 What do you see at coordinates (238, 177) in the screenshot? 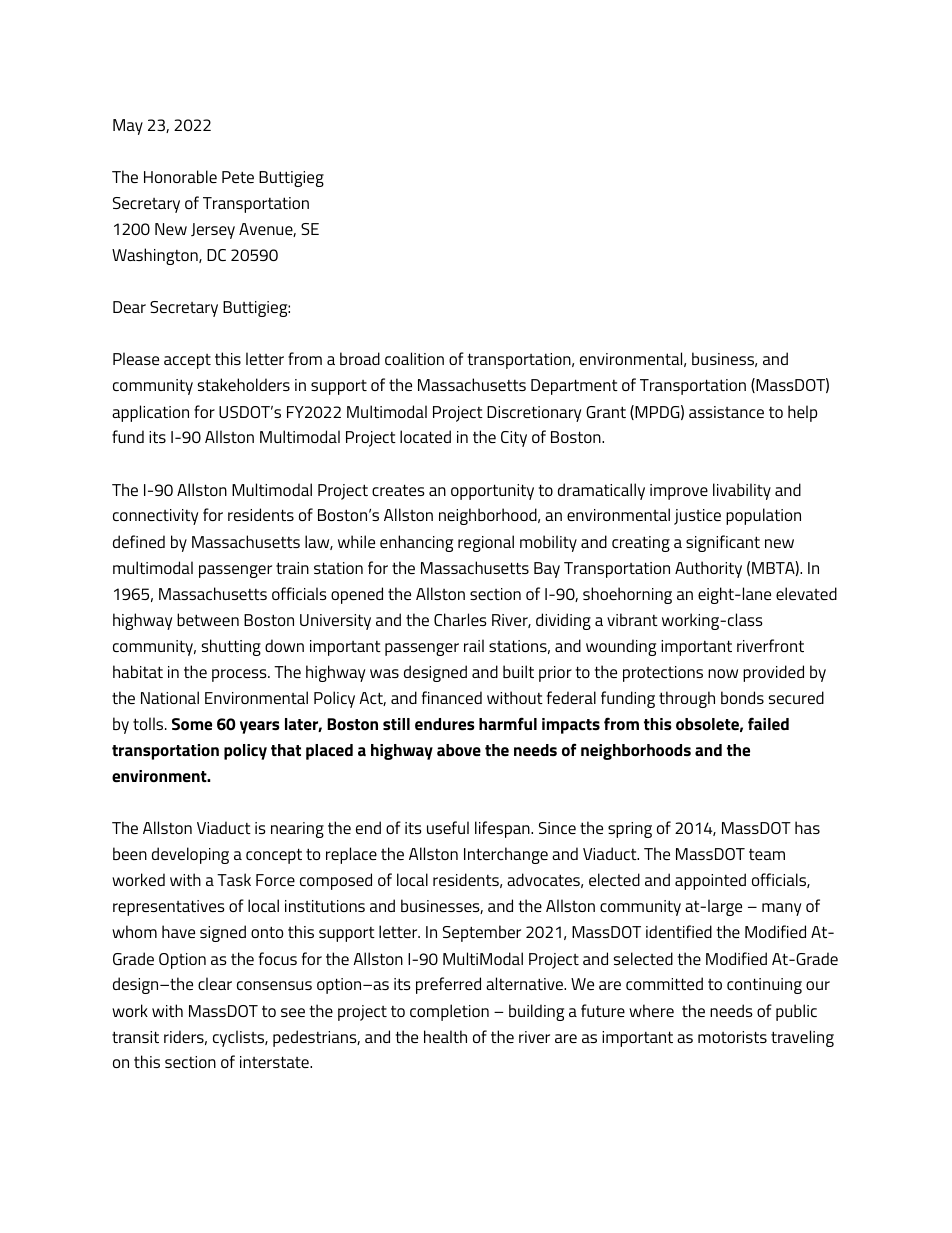
I see `Pete` at bounding box center [238, 177].
